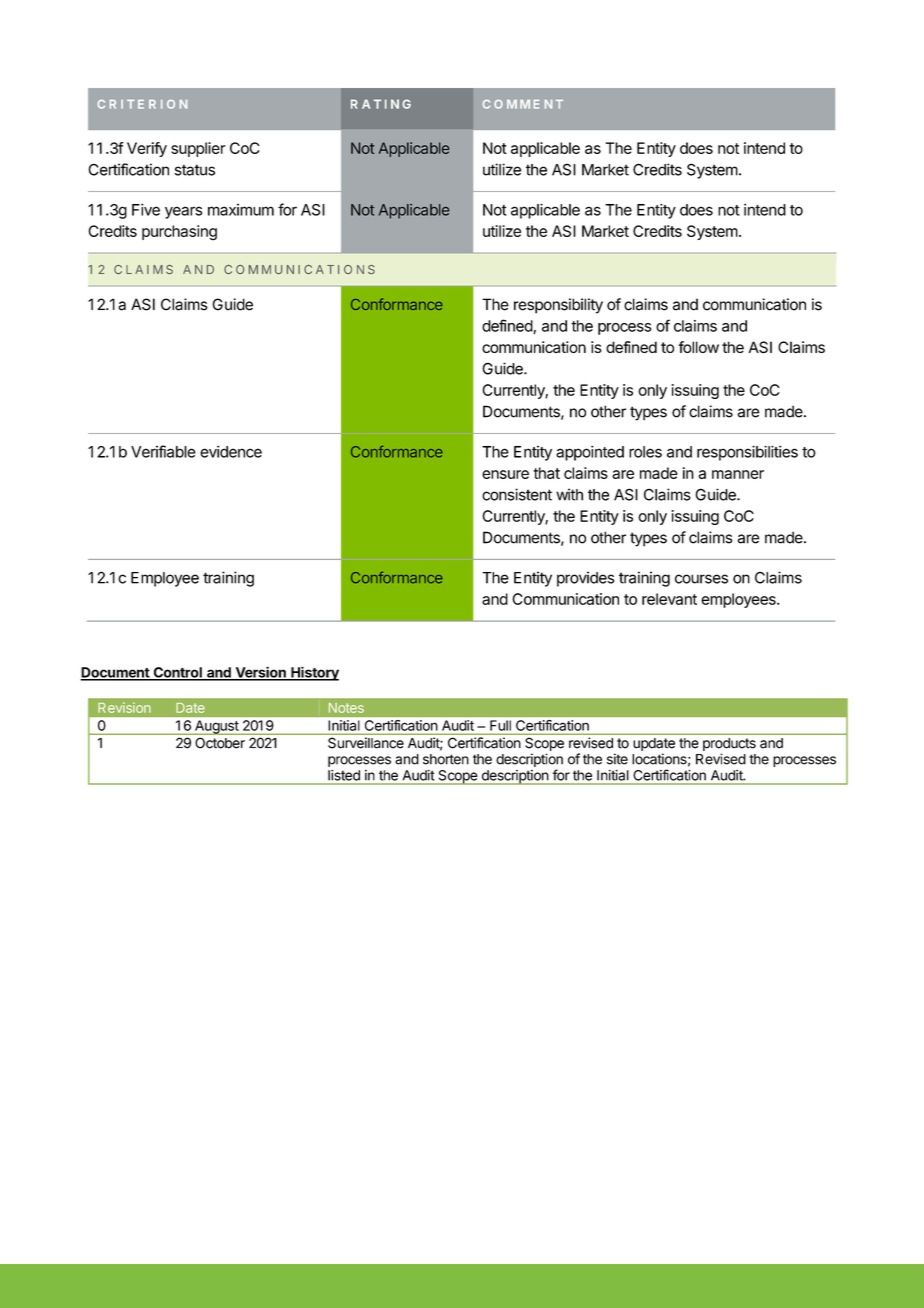 This page has height=1308, width=924. What do you see at coordinates (179, 233) in the page?
I see `purchasing` at bounding box center [179, 233].
